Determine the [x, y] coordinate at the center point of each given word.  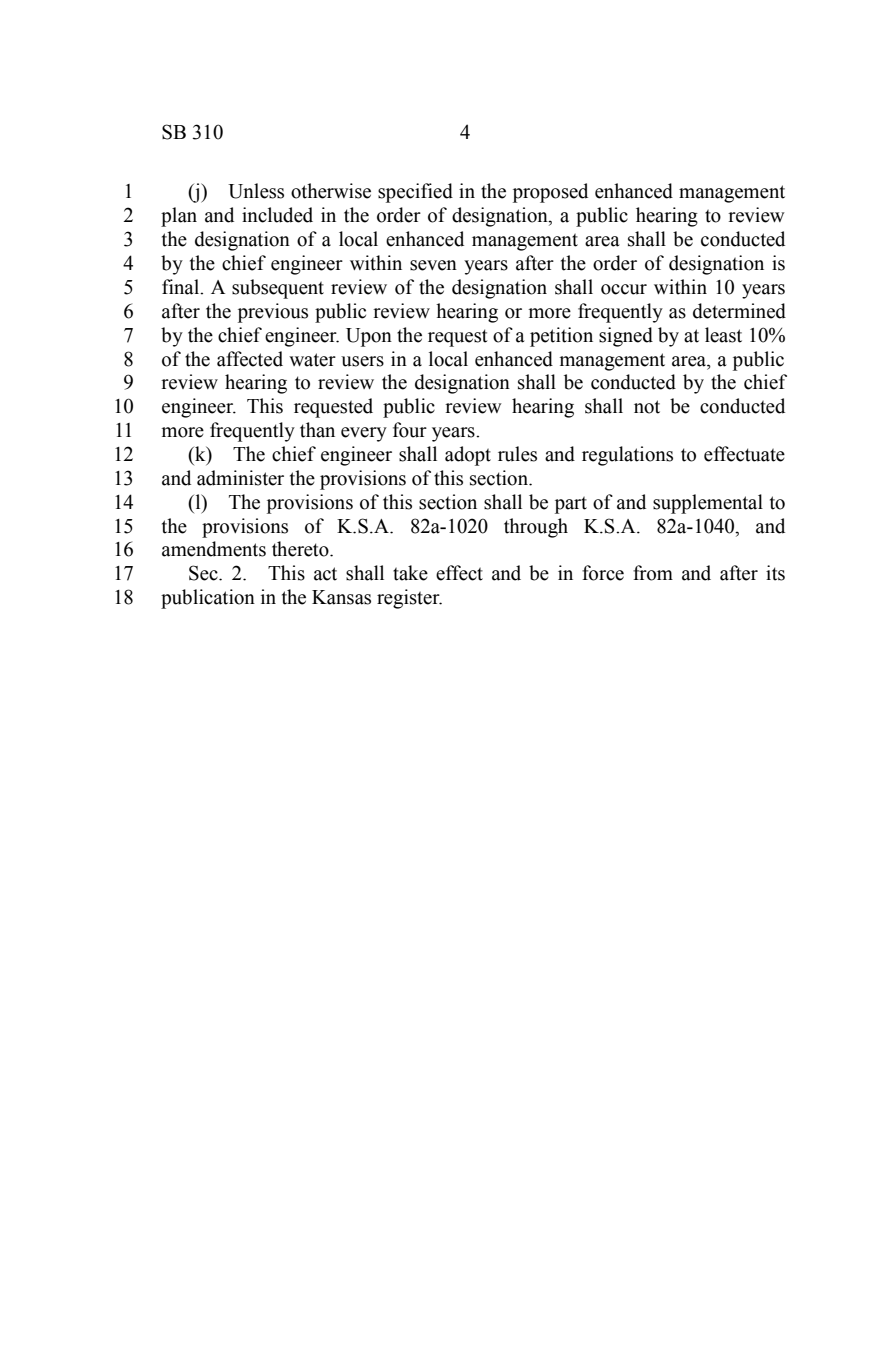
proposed [550, 193]
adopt [468, 456]
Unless [256, 191]
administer [240, 478]
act [325, 574]
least [723, 335]
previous [273, 313]
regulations [627, 456]
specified [415, 193]
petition [561, 337]
